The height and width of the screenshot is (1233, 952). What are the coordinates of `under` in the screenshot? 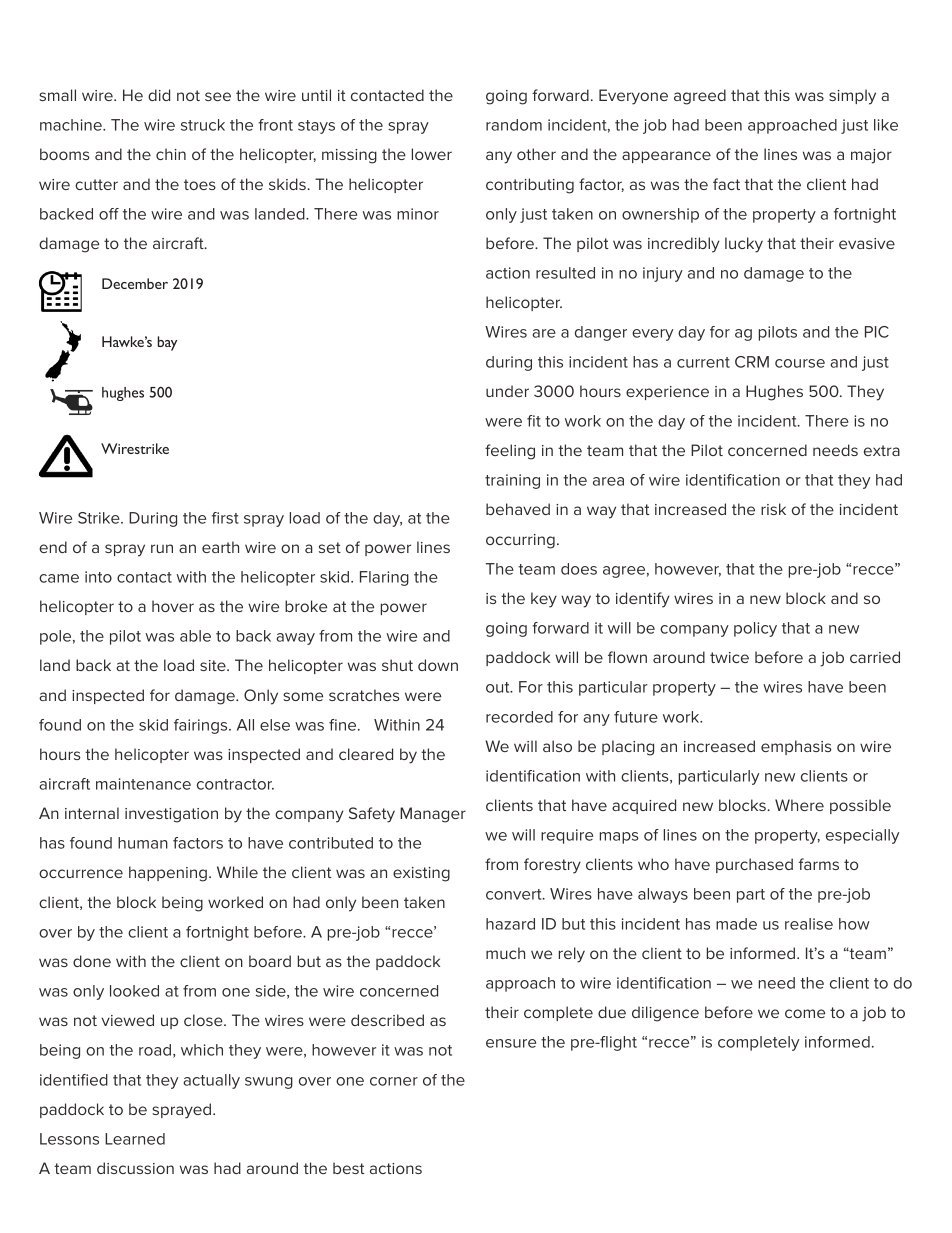 It's located at (507, 391).
